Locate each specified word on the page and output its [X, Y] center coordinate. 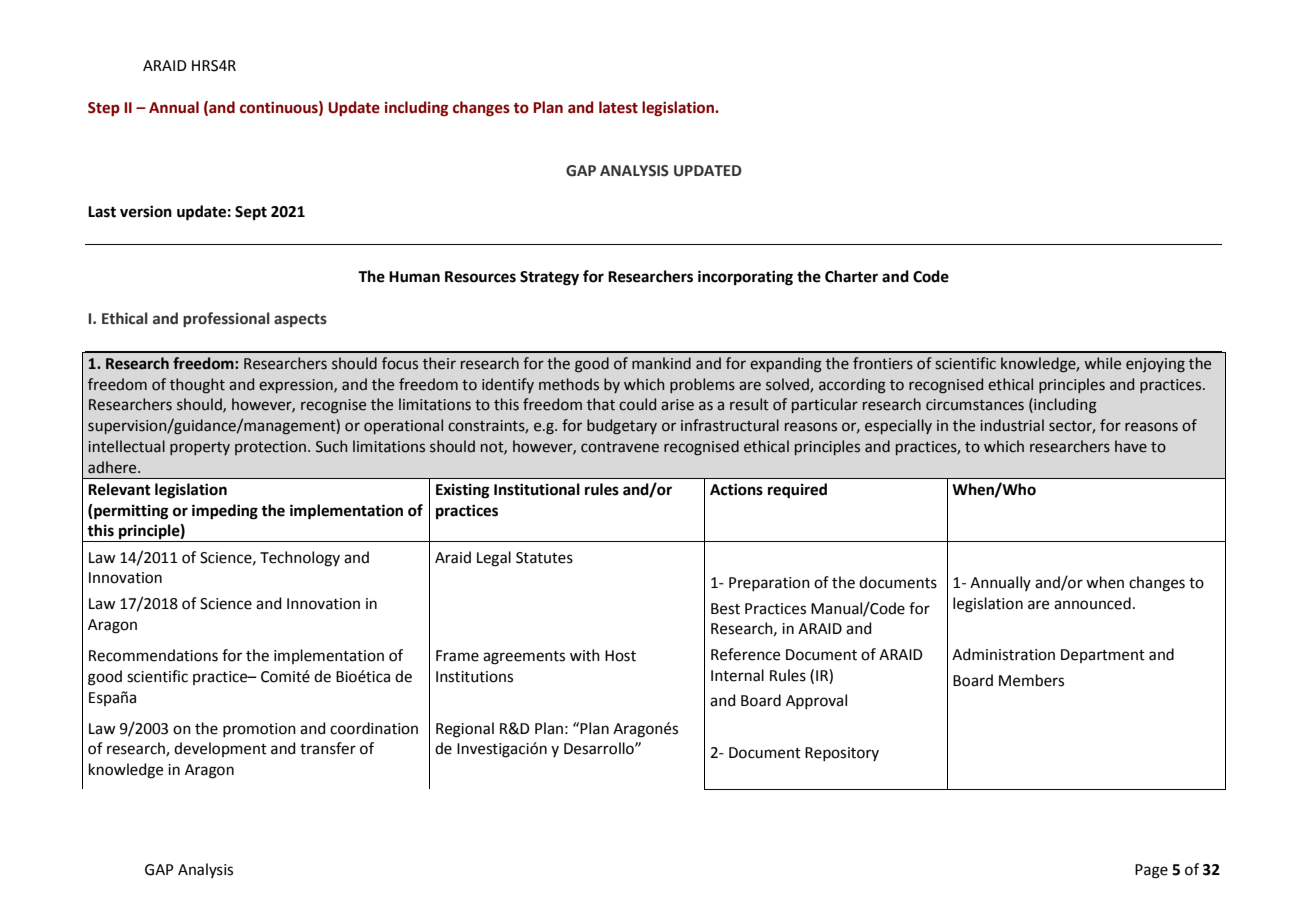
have [1131, 446]
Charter [851, 276]
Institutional [537, 489]
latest [618, 107]
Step [104, 109]
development [220, 749]
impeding [225, 512]
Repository [842, 754]
